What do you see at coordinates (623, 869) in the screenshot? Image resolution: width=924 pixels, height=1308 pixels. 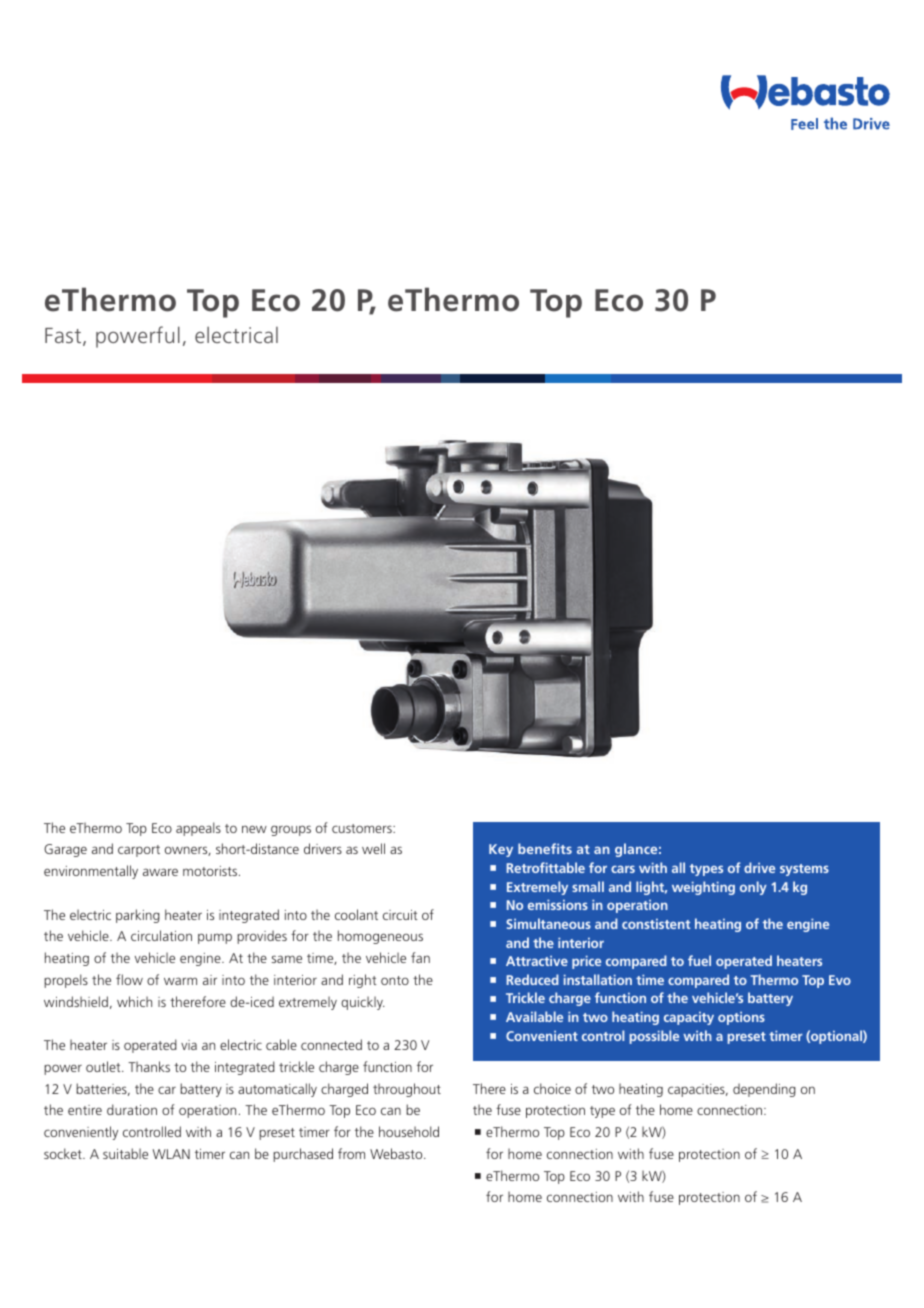 I see `cars` at bounding box center [623, 869].
